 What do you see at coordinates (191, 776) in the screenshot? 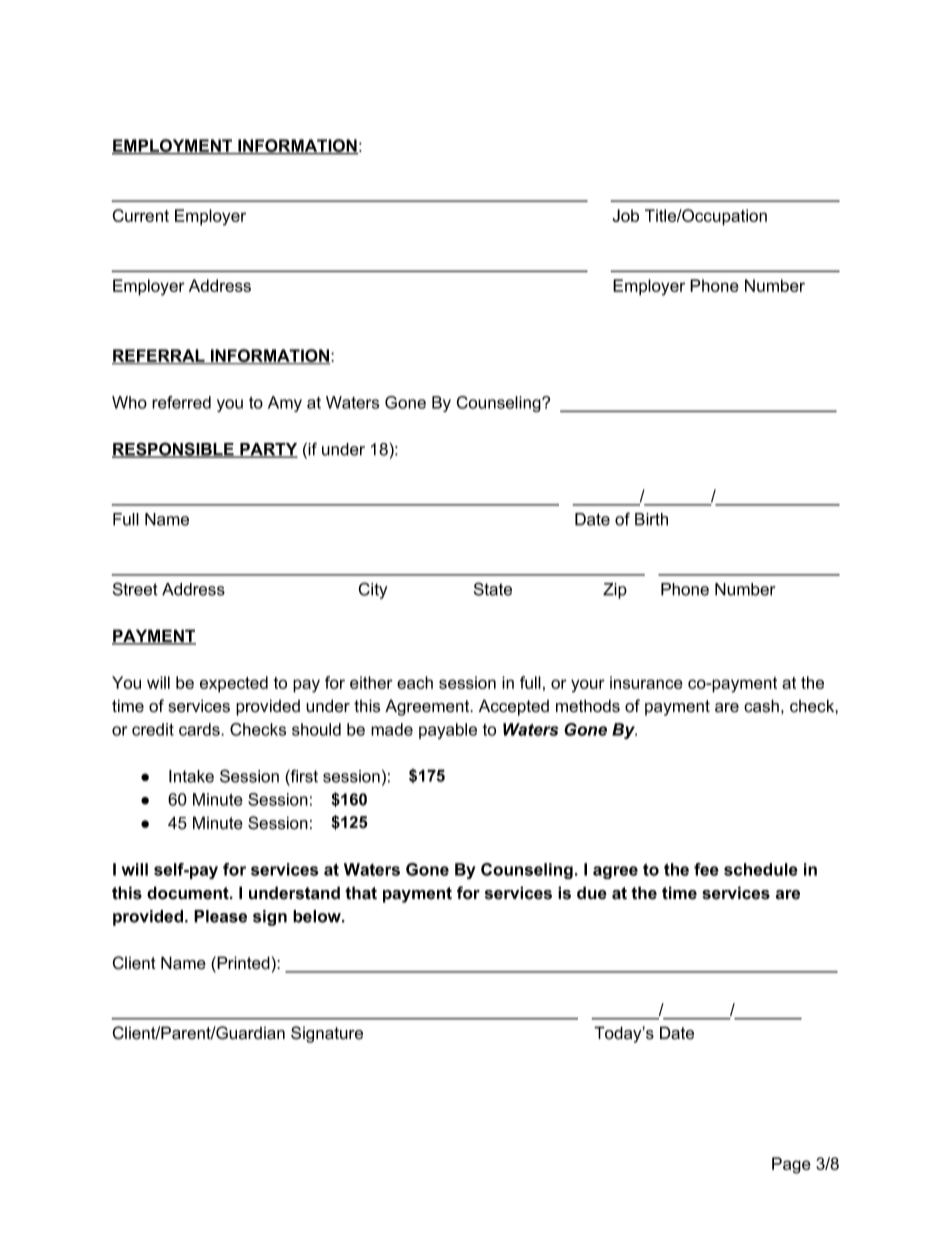
I see `Intake` at bounding box center [191, 776].
